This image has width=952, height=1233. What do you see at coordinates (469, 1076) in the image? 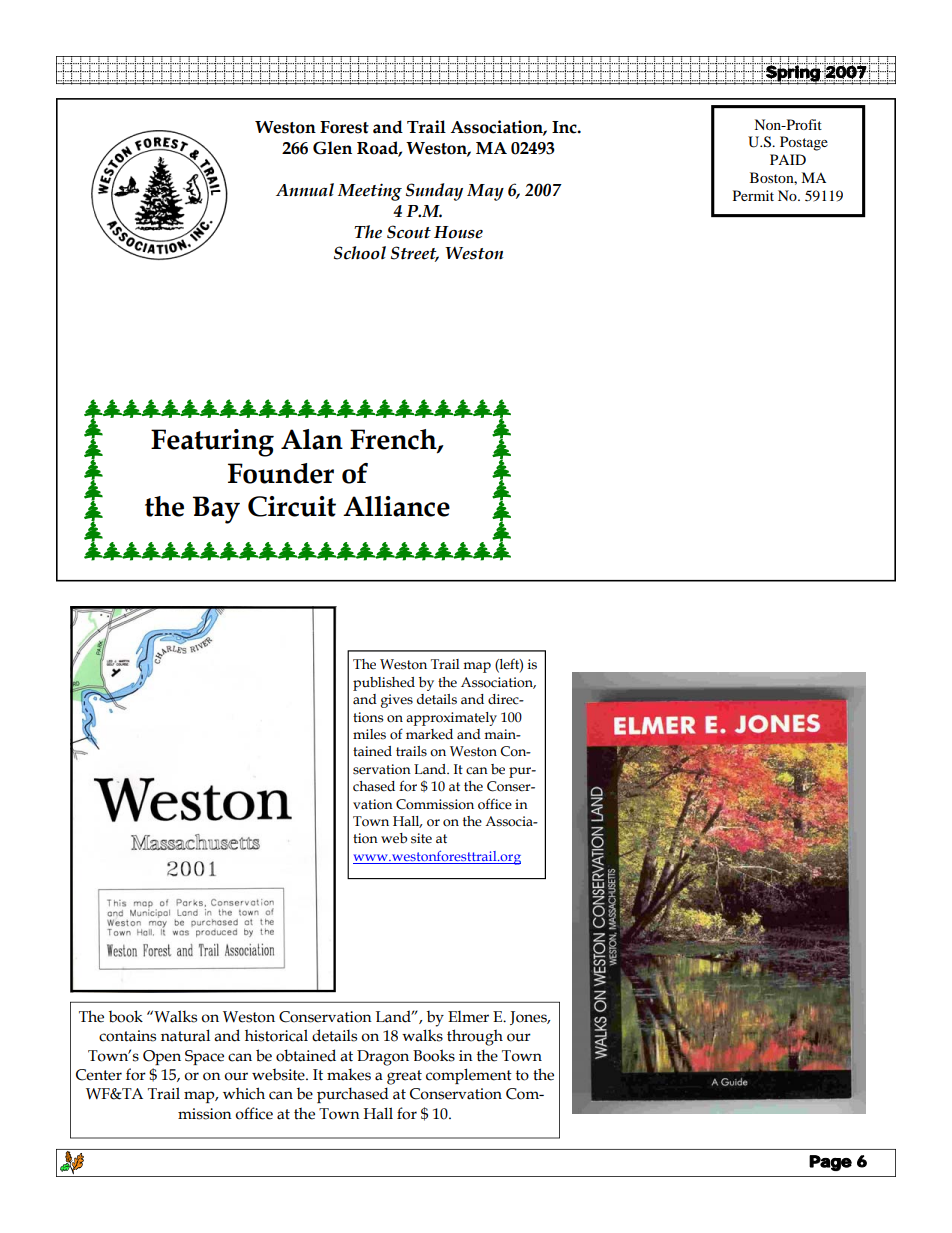
I see `complement` at bounding box center [469, 1076].
